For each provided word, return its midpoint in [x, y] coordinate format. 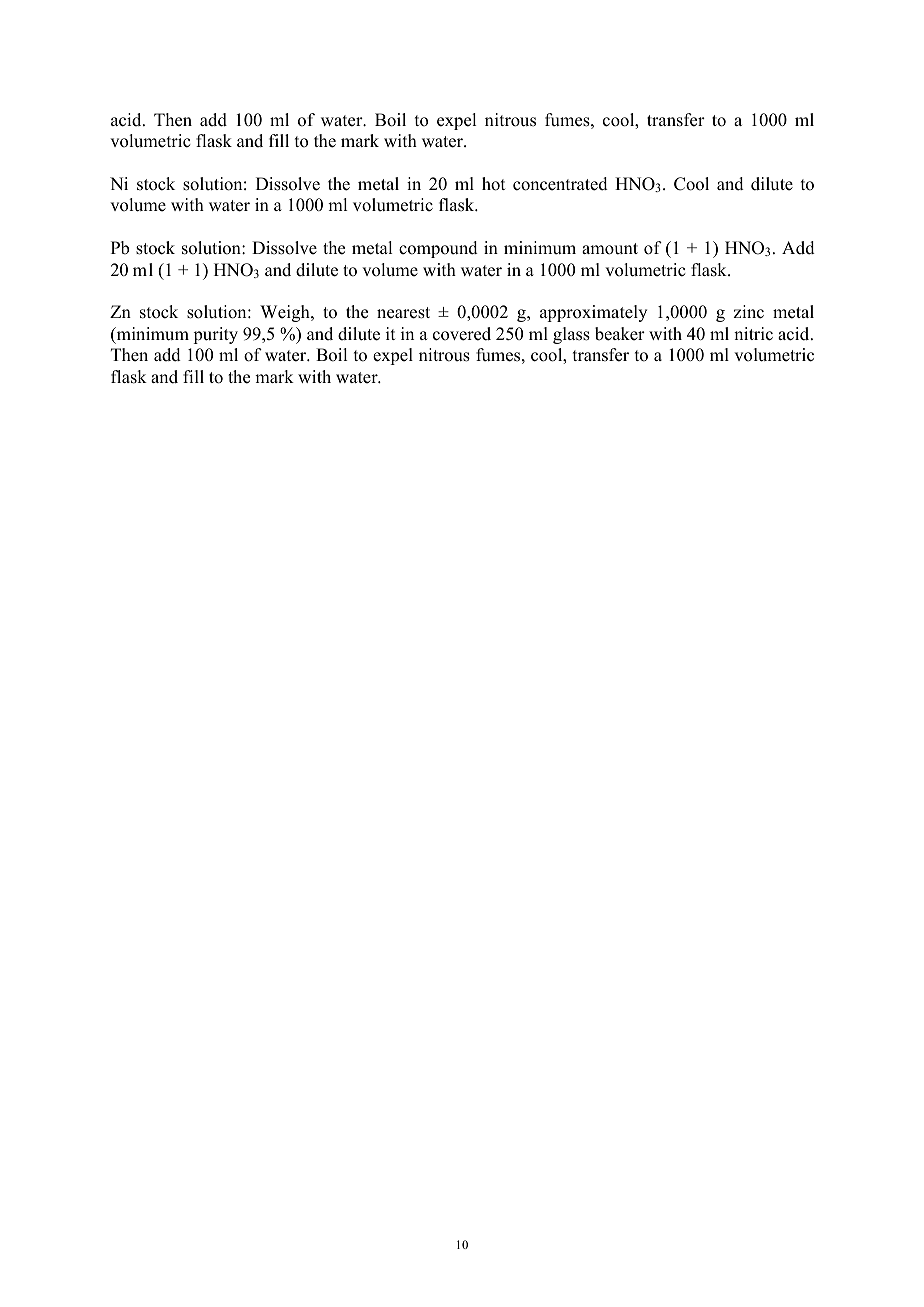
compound [438, 249]
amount [610, 249]
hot [493, 184]
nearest [403, 313]
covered [462, 334]
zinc [748, 312]
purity [215, 335]
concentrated [560, 184]
